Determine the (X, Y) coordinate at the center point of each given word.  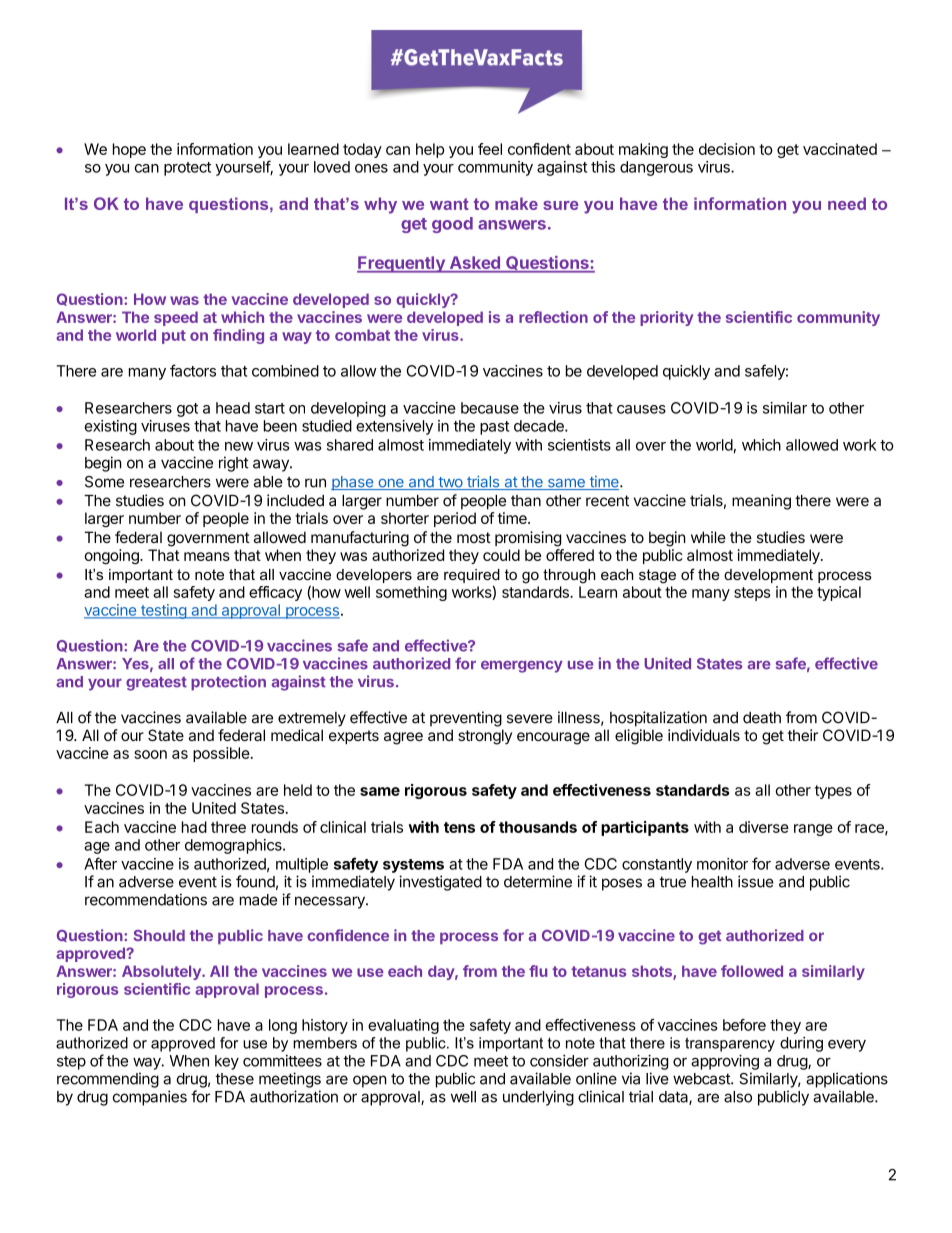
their (803, 735)
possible (221, 754)
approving (725, 1062)
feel (490, 149)
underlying (538, 1098)
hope (129, 150)
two (450, 483)
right (234, 464)
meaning (761, 502)
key (227, 1062)
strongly (485, 737)
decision (727, 149)
